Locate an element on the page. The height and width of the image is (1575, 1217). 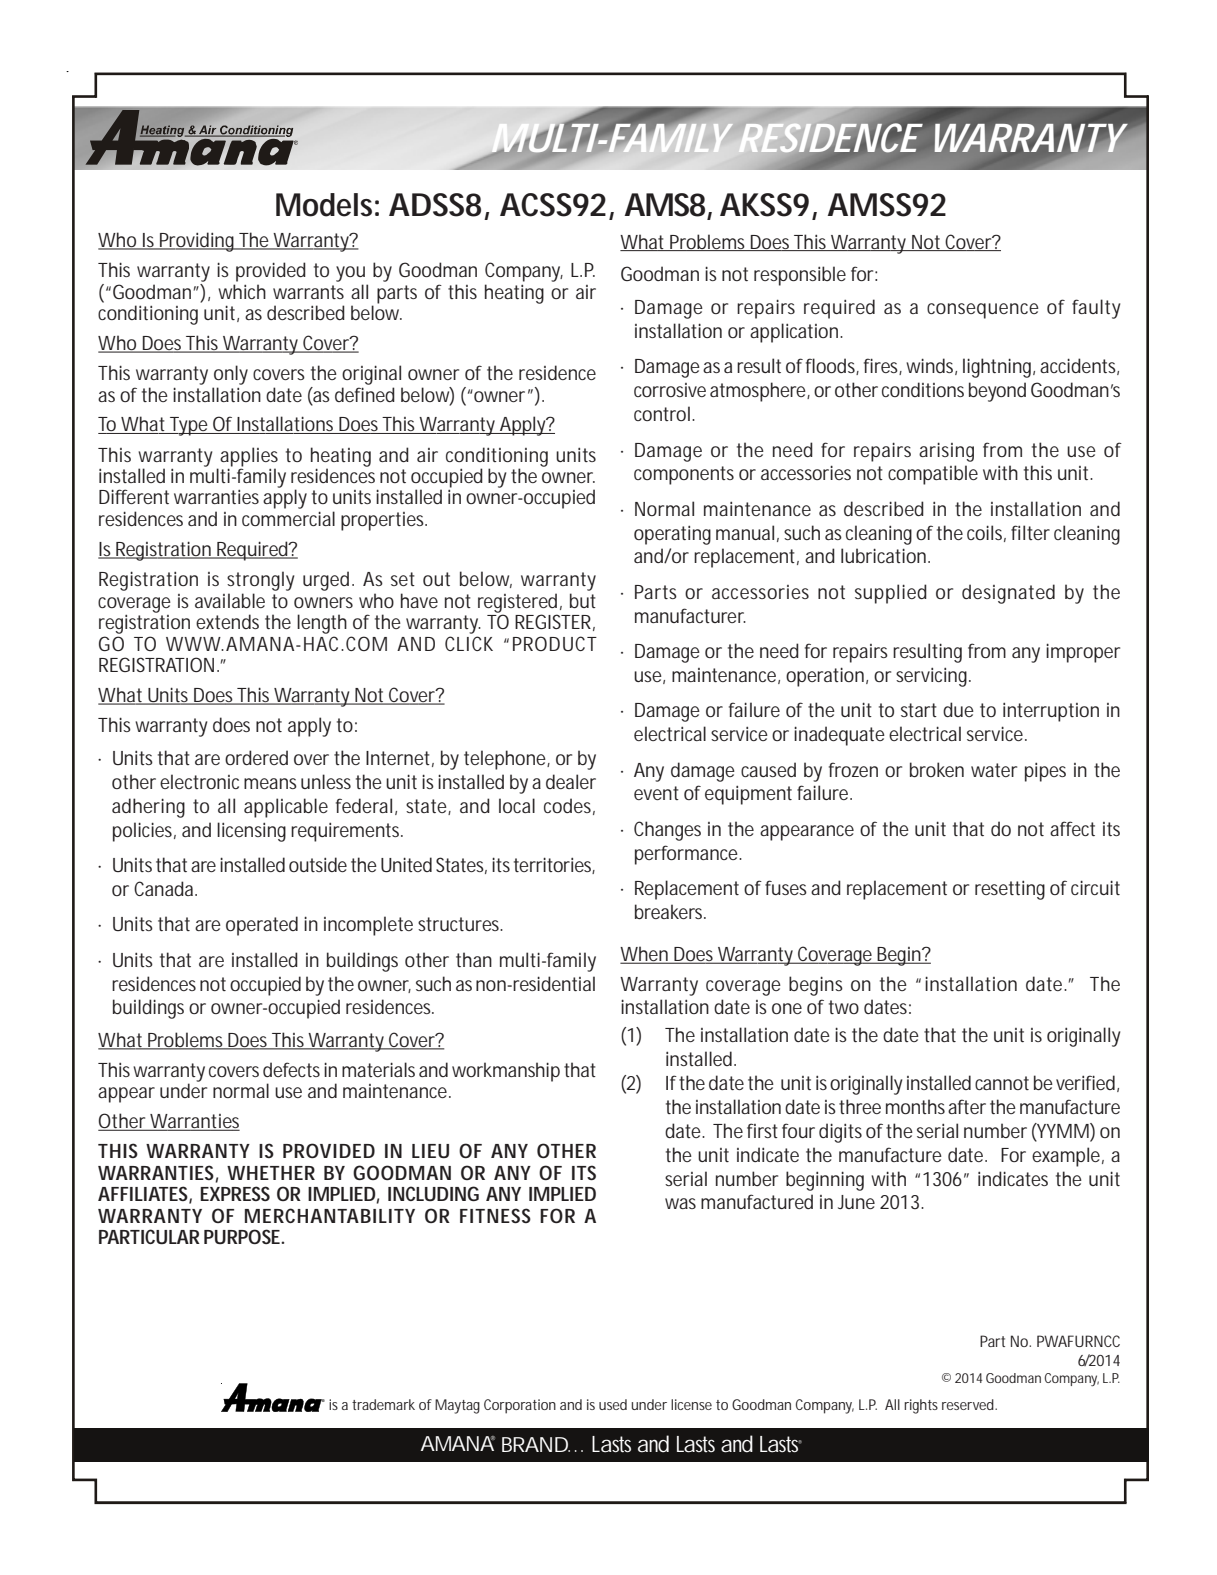
licensing is located at coordinates (251, 832).
